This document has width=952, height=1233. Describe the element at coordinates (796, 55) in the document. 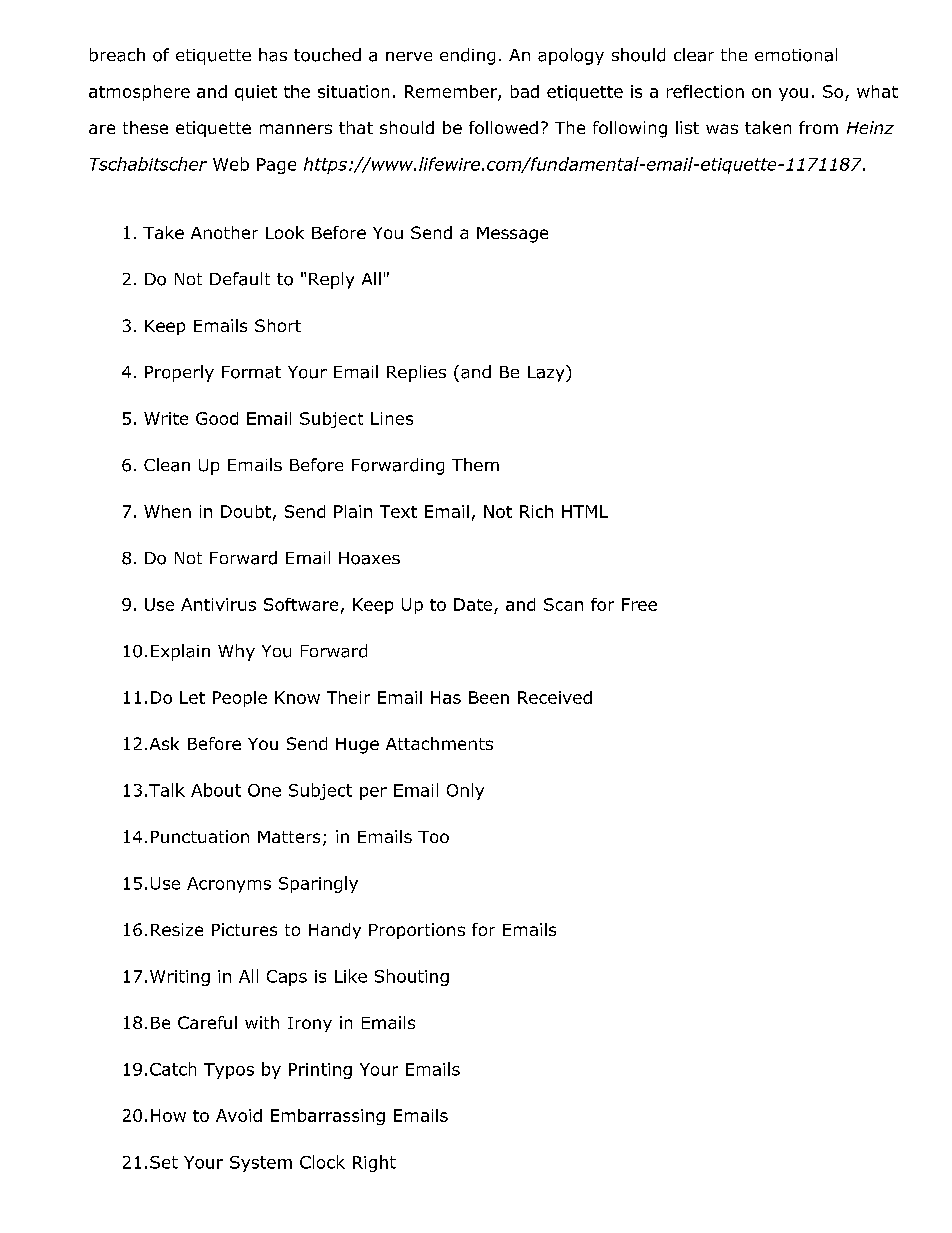

I see `emotional` at that location.
